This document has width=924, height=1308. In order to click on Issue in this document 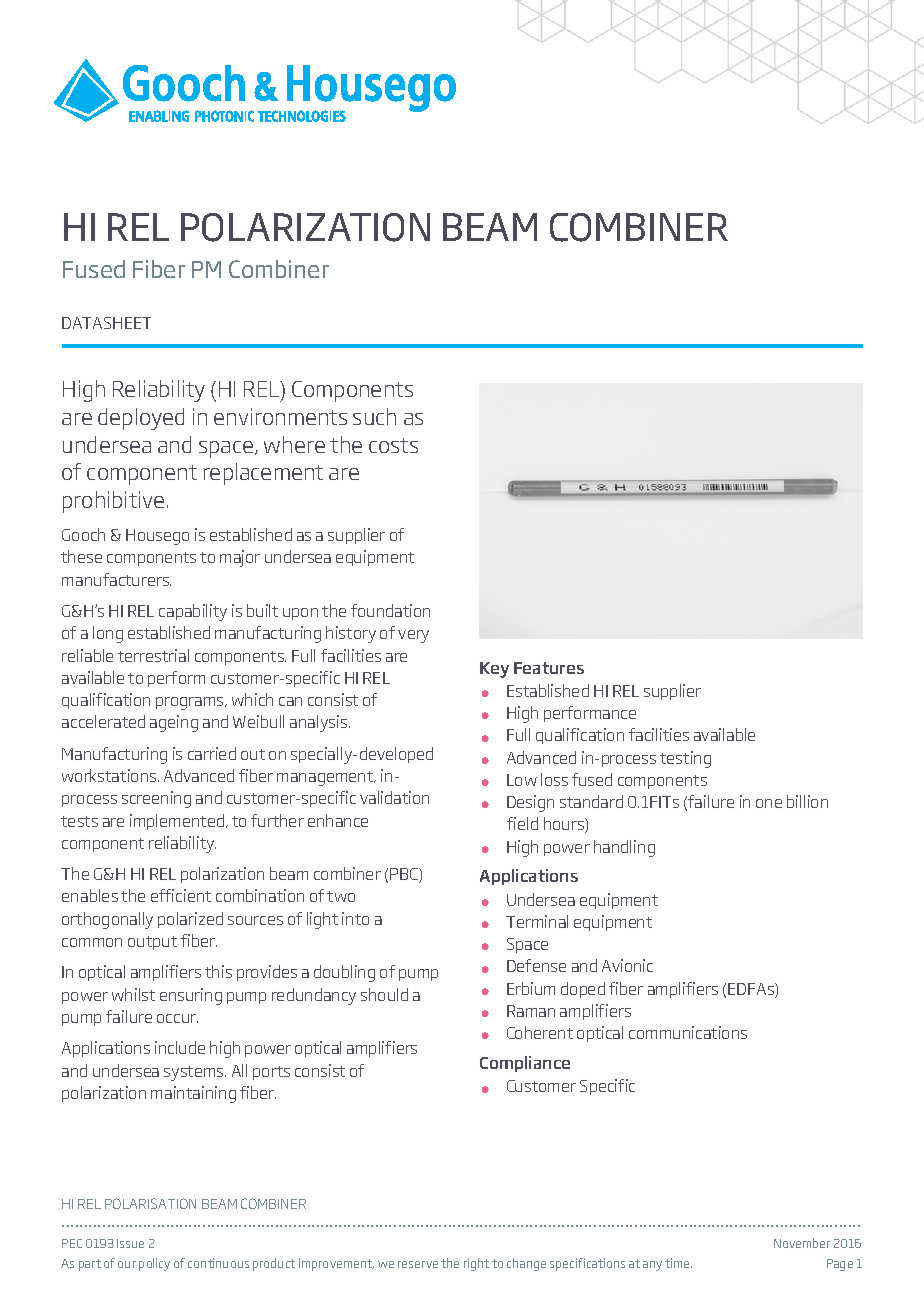, I will do `click(130, 1243)`.
